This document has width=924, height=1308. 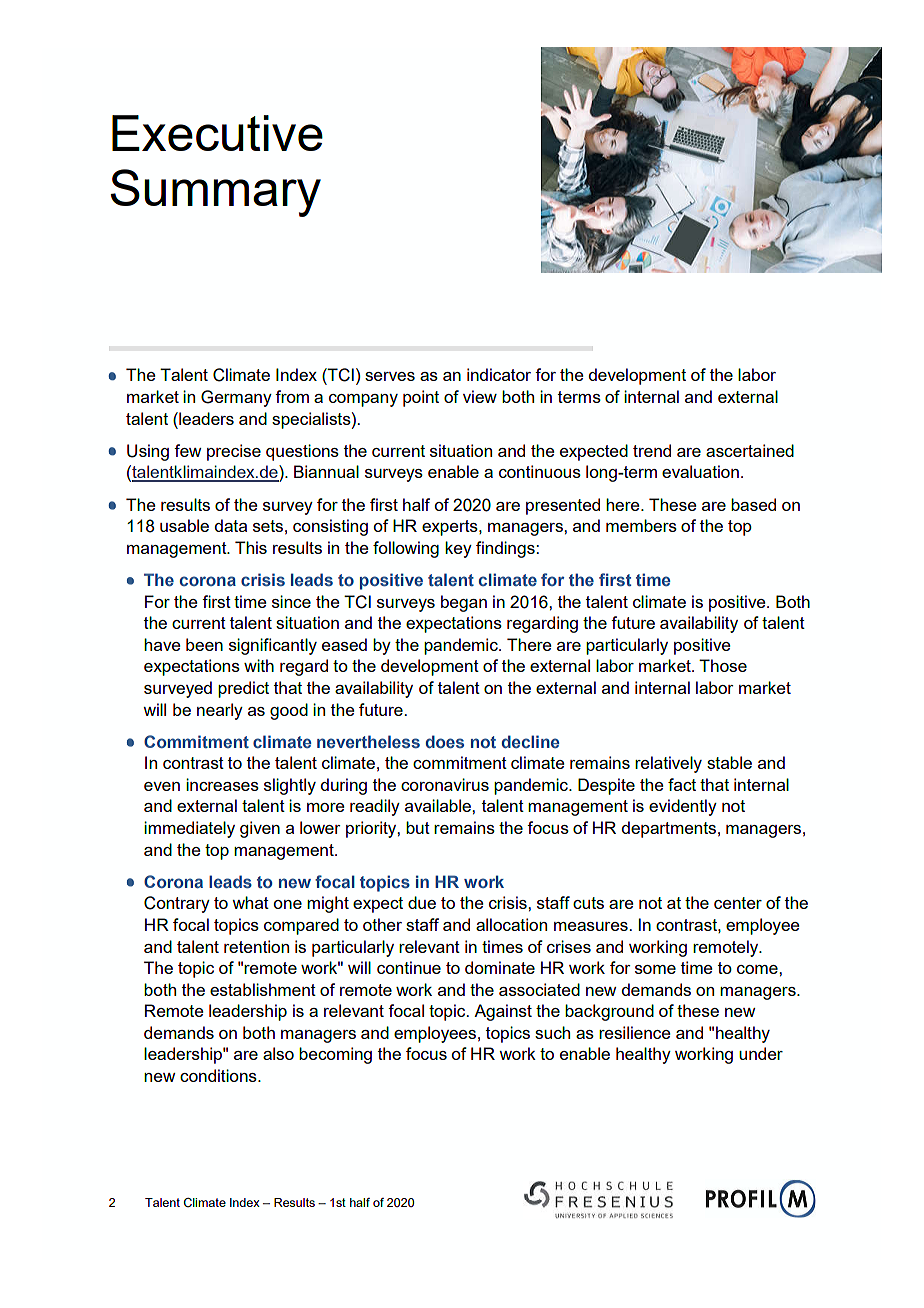 I want to click on precise, so click(x=234, y=452).
